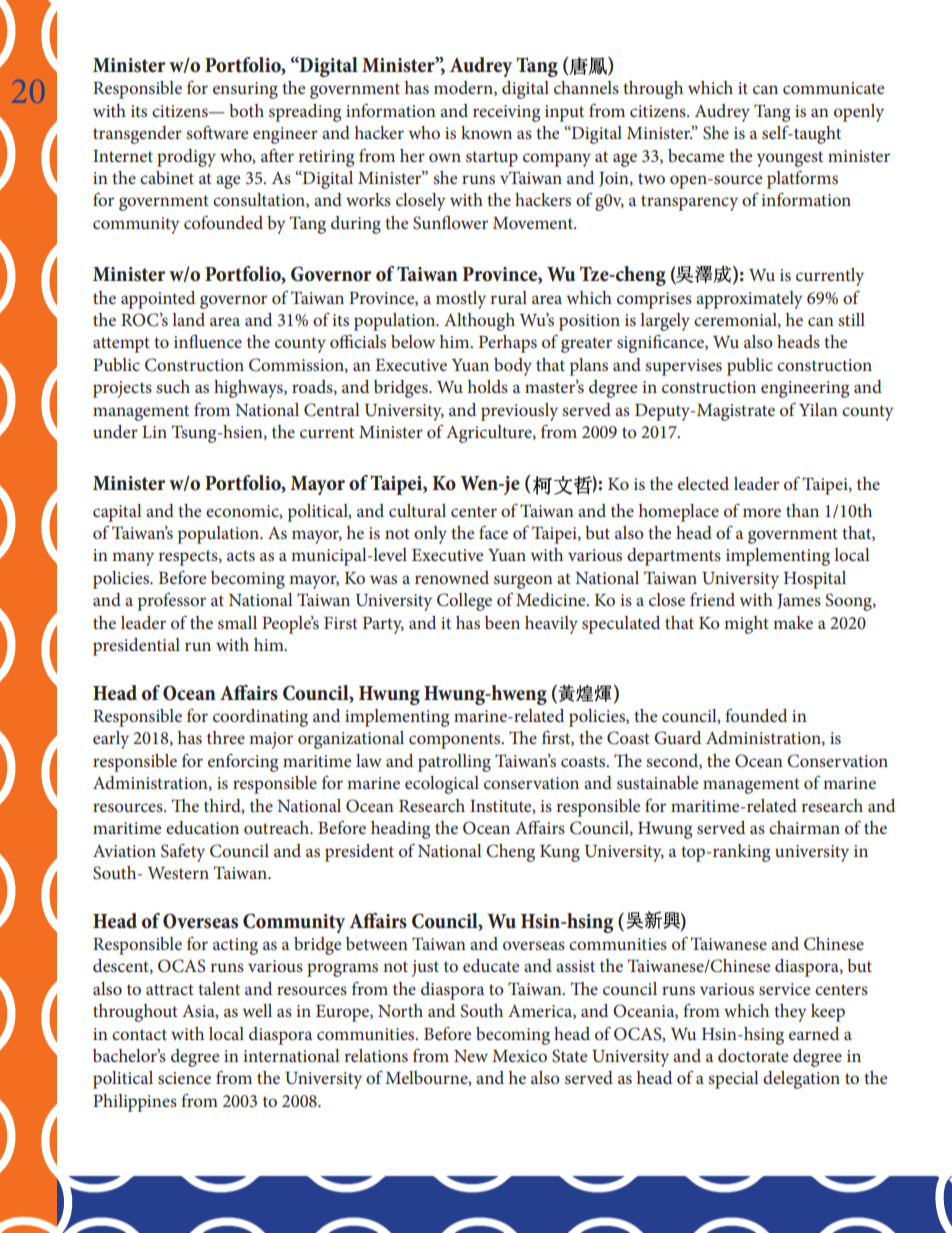  What do you see at coordinates (184, 1078) in the screenshot?
I see `science` at bounding box center [184, 1078].
